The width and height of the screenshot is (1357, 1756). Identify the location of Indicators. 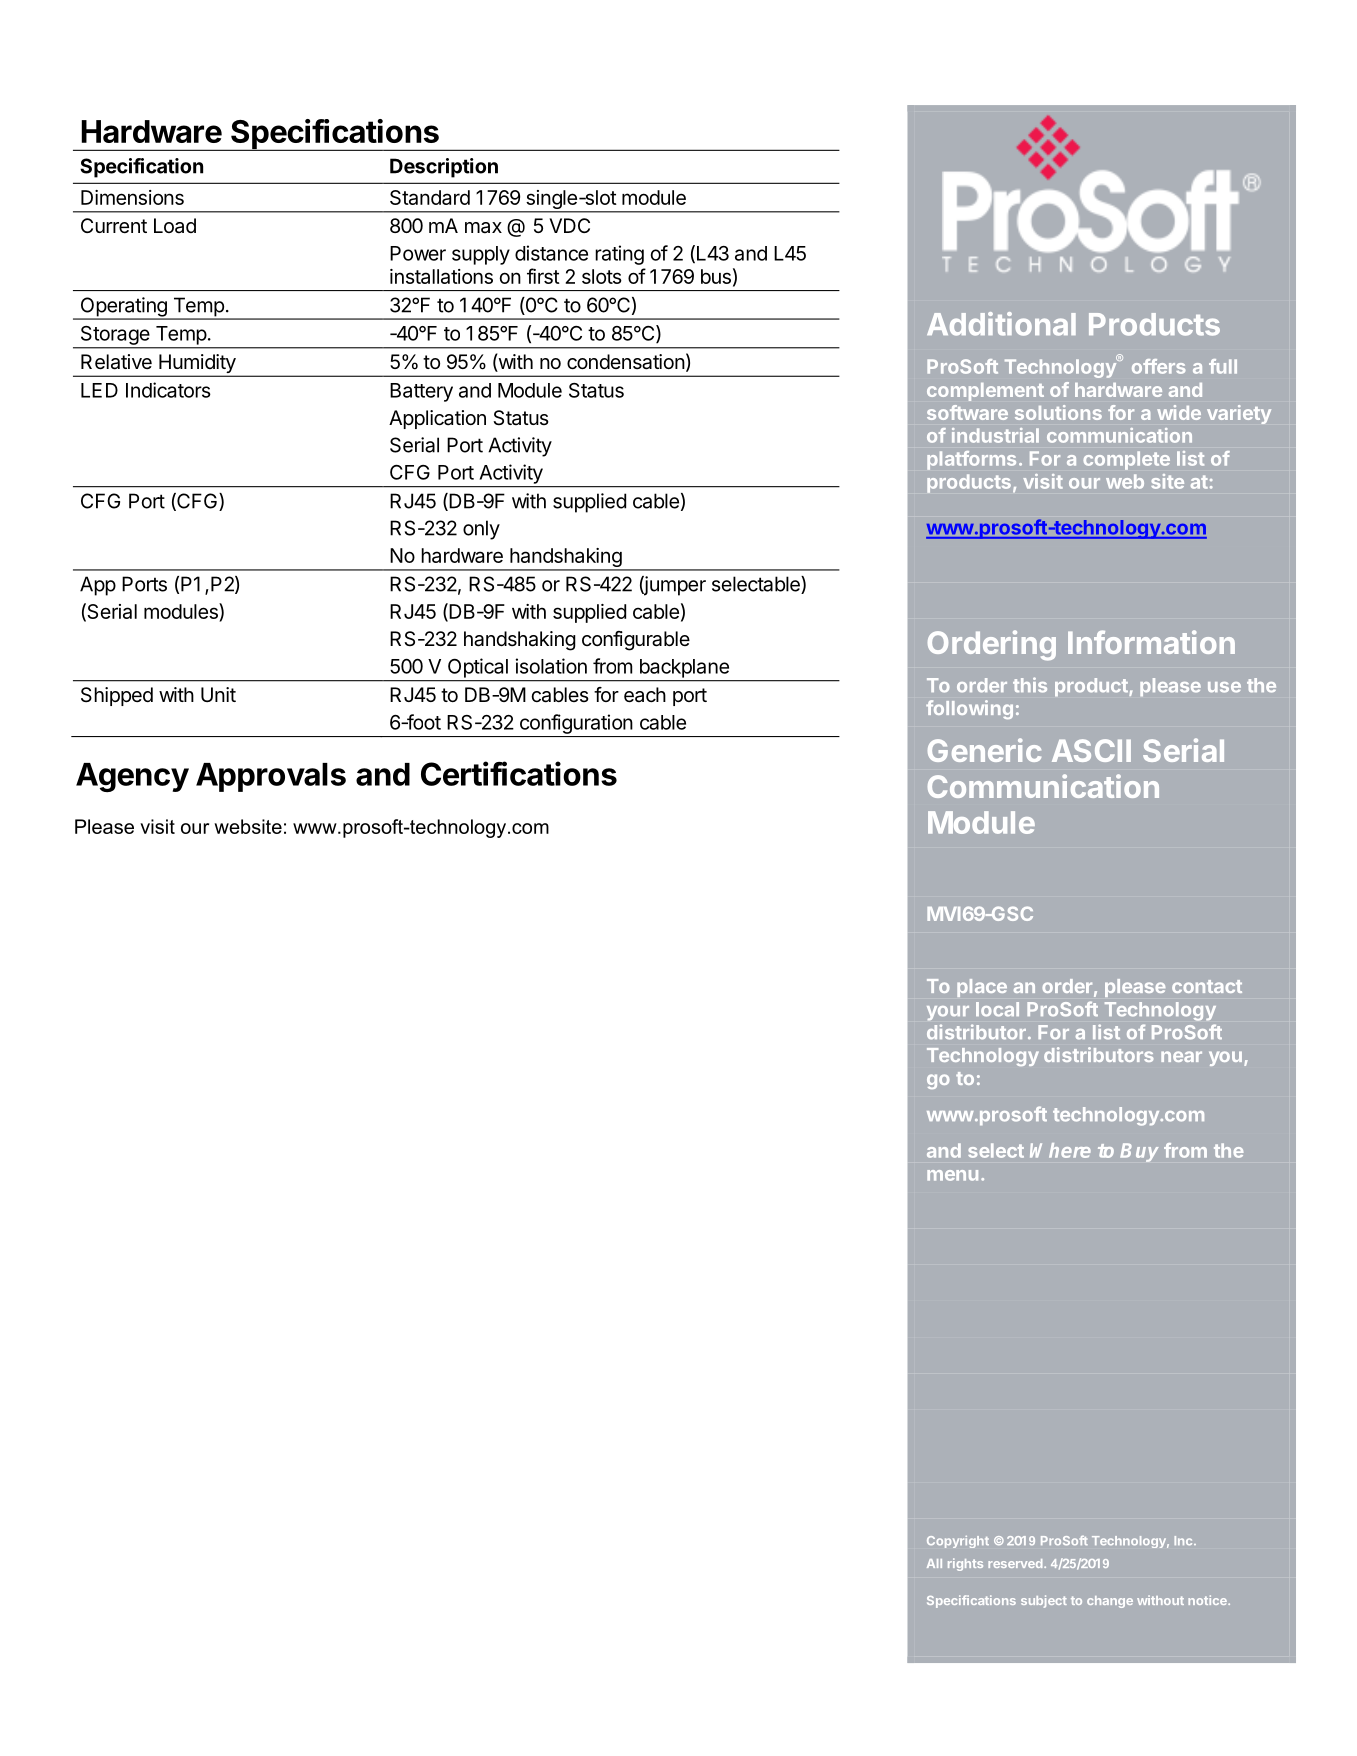
(168, 390).
